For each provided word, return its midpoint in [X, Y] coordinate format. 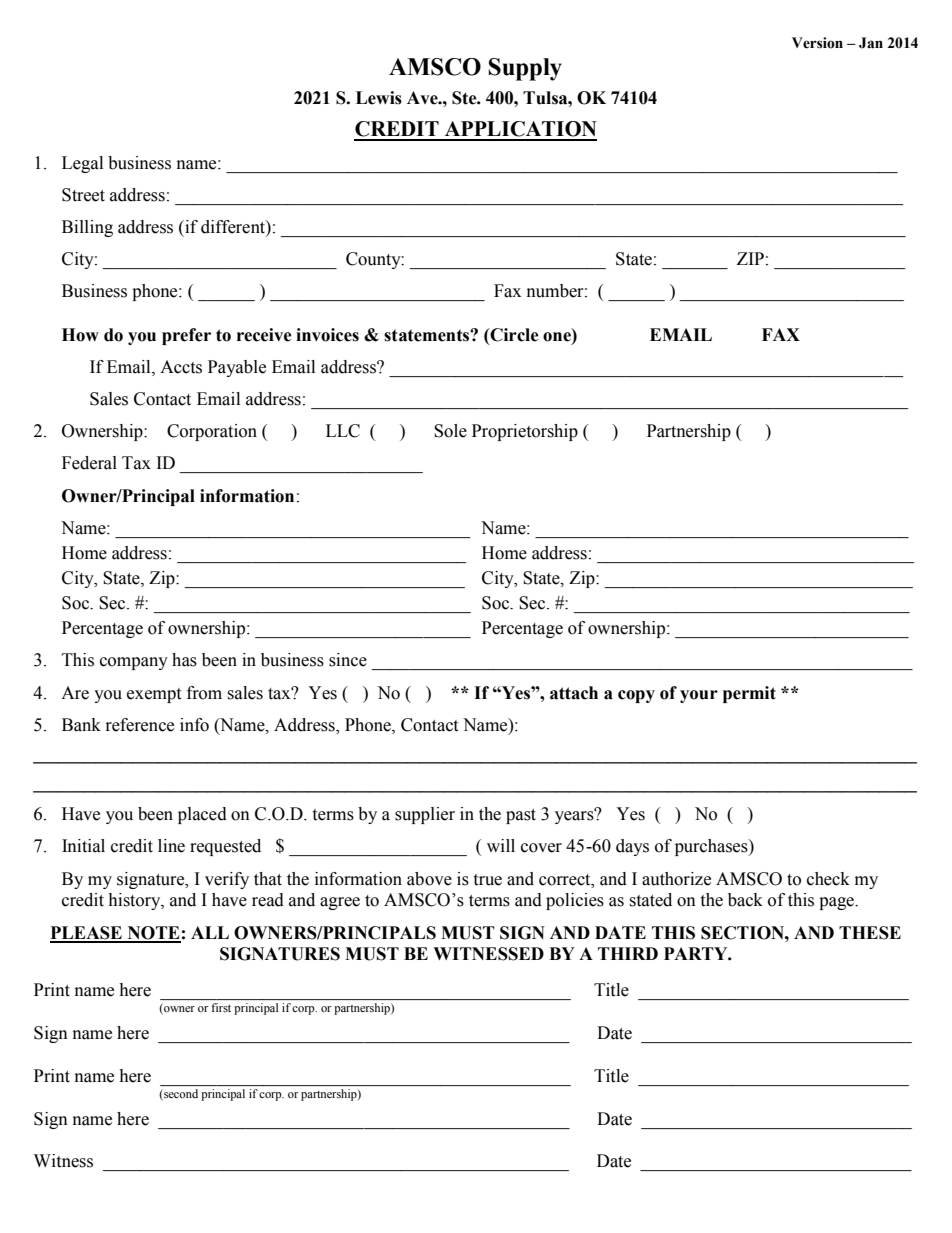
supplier [425, 815]
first [221, 1007]
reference [140, 725]
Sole [450, 431]
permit [749, 694]
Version [817, 43]
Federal [89, 463]
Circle [513, 335]
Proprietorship [525, 432]
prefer [186, 336]
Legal [82, 164]
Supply [525, 69]
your [699, 696]
